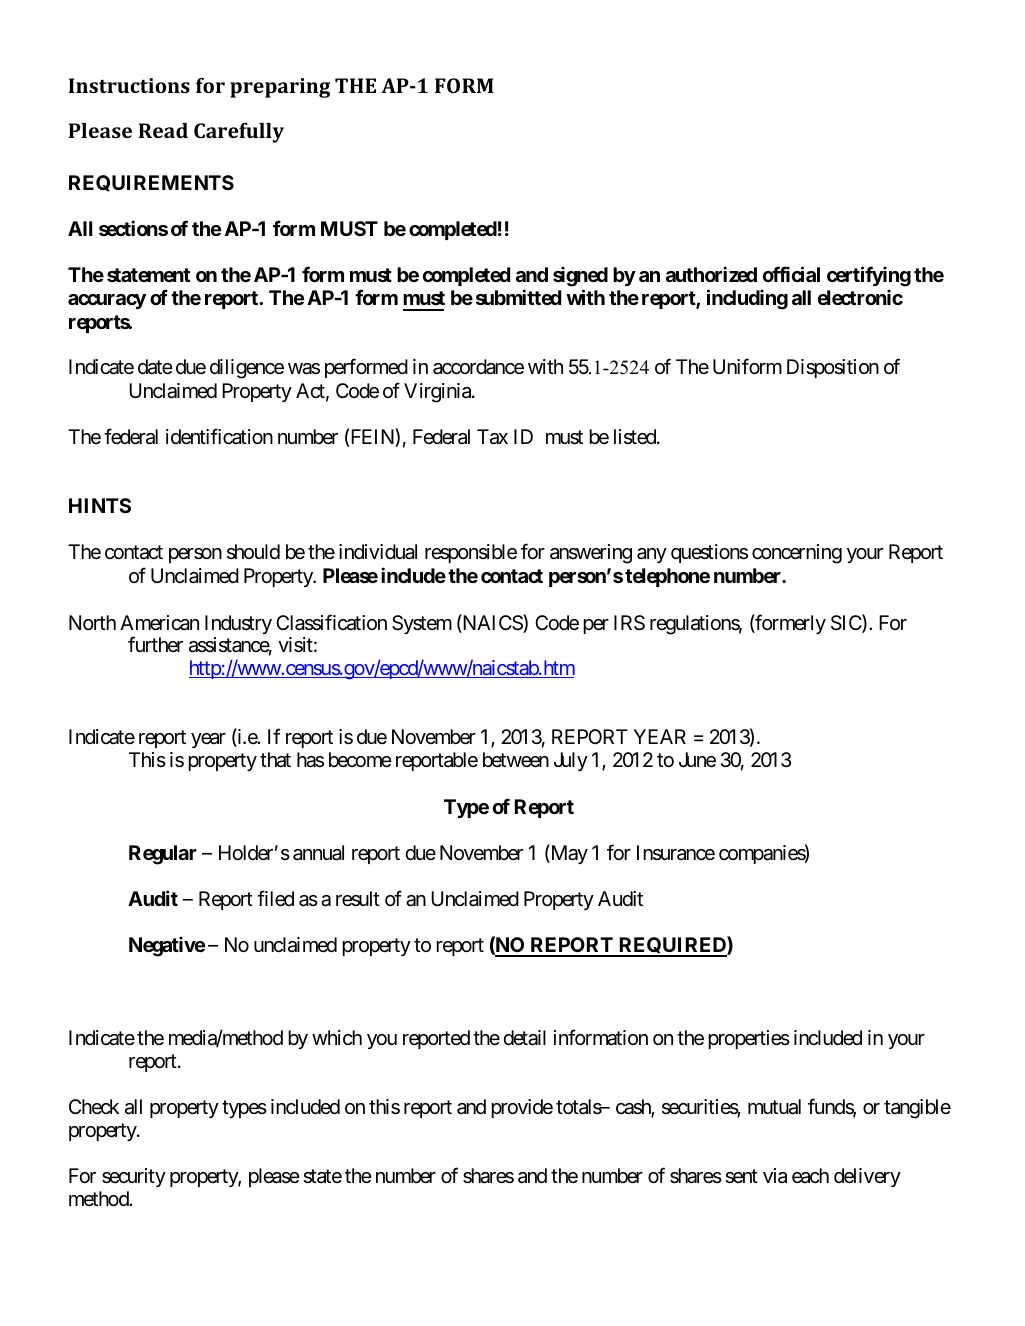 The height and width of the screenshot is (1326, 1025). What do you see at coordinates (422, 624) in the screenshot?
I see `System` at bounding box center [422, 624].
